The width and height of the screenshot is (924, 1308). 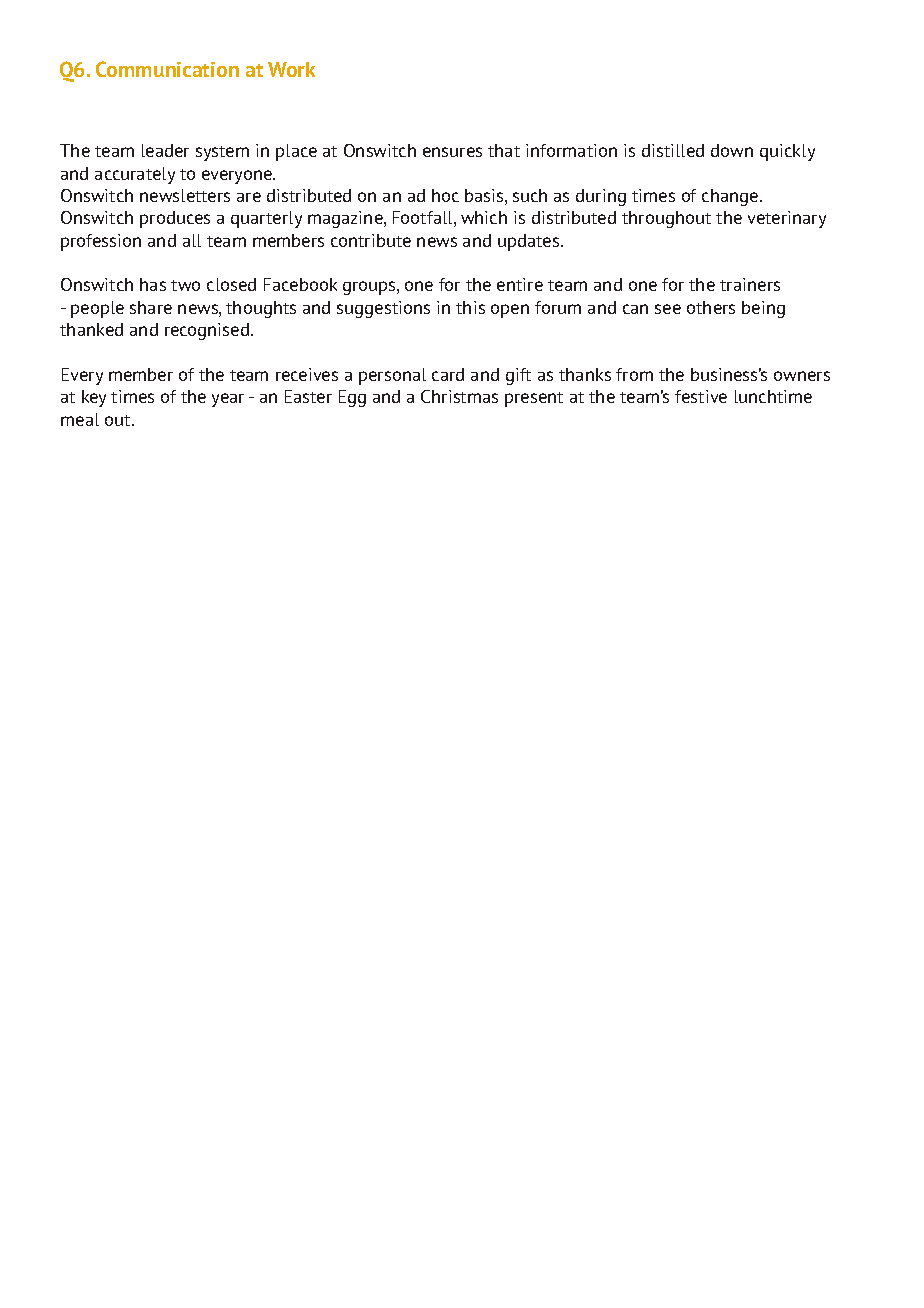 I want to click on others, so click(x=711, y=307).
